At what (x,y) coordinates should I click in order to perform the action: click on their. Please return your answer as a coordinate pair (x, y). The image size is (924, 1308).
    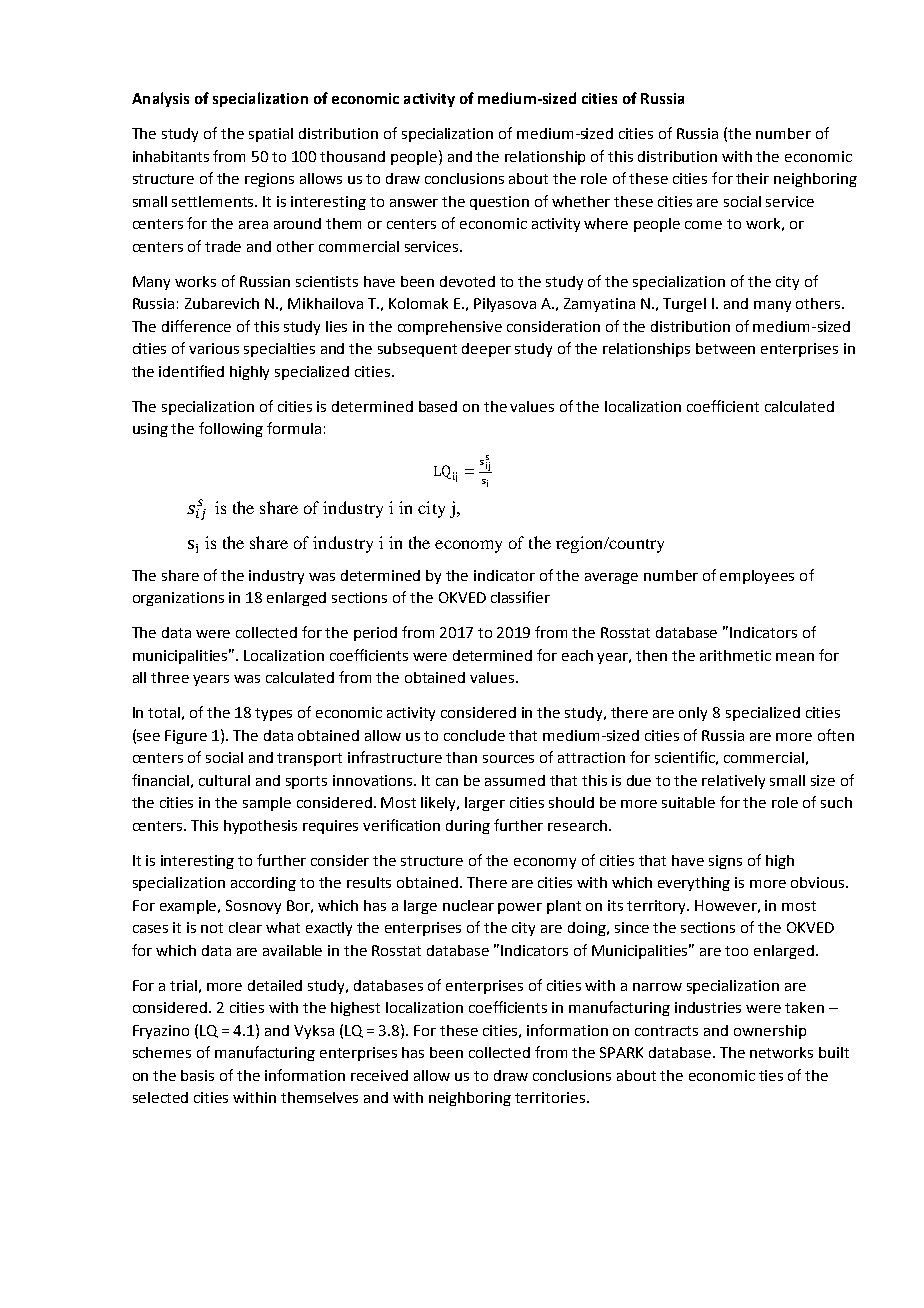
    Looking at the image, I should click on (752, 178).
